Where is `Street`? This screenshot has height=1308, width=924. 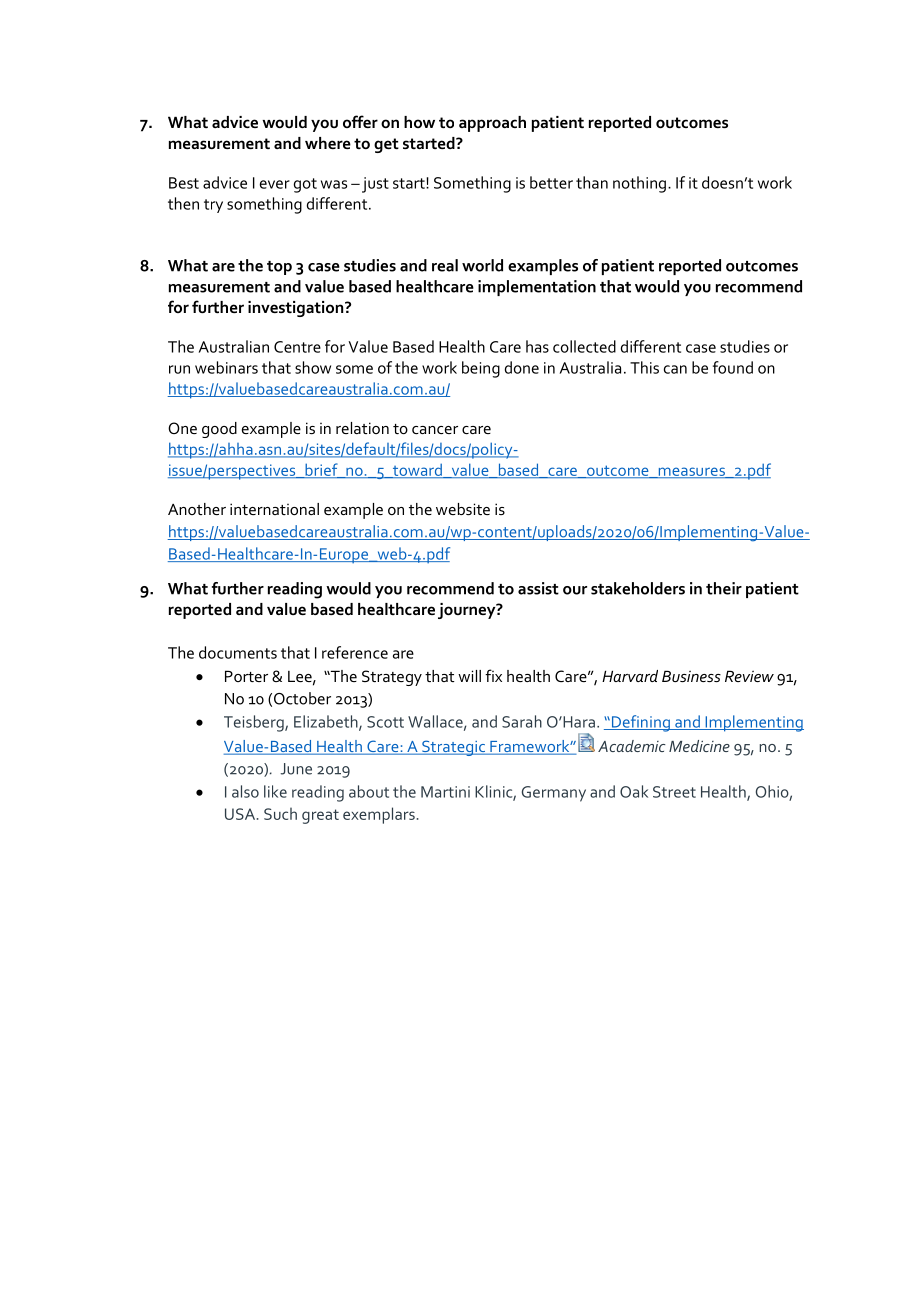 Street is located at coordinates (674, 792).
